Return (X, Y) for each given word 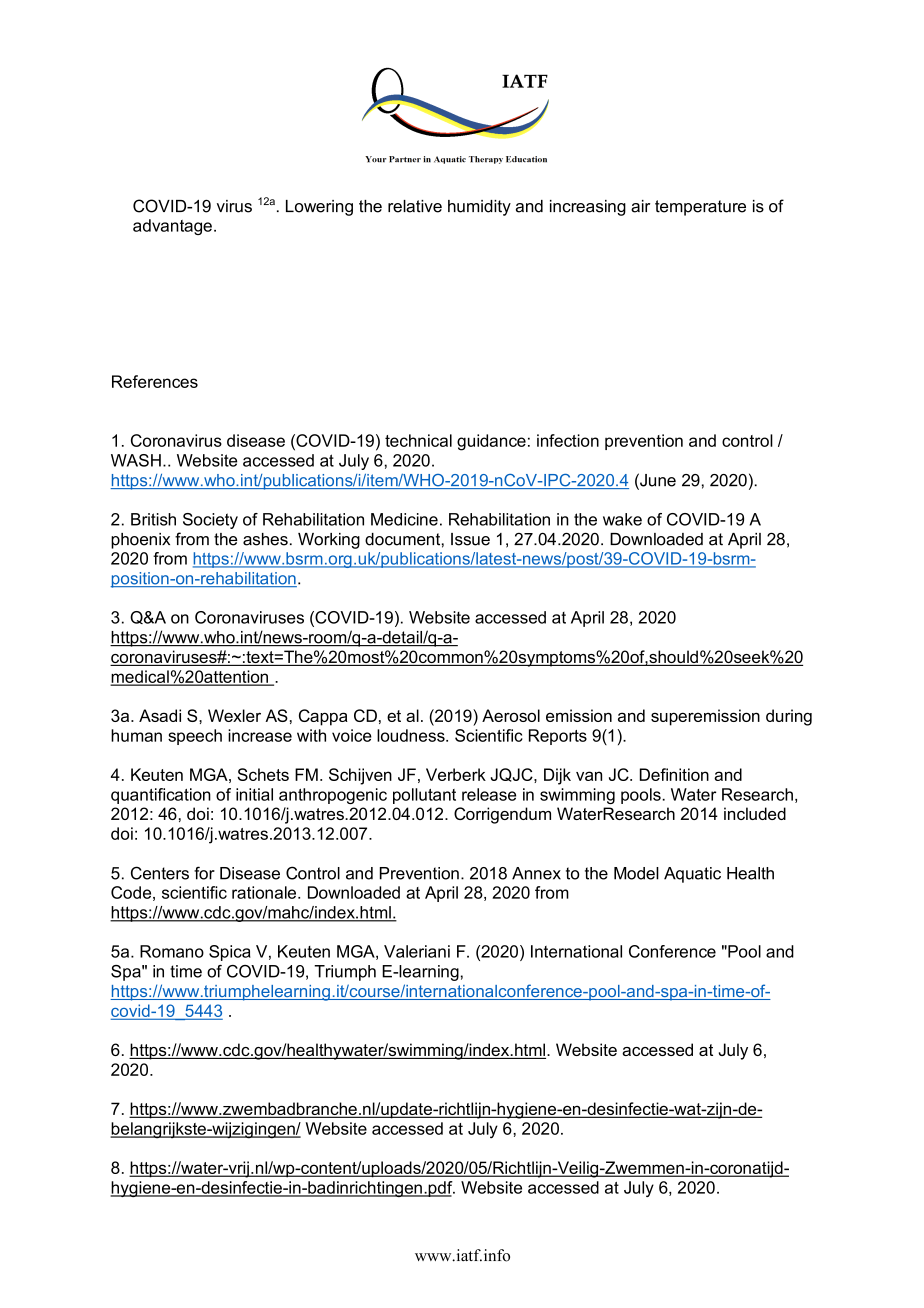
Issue (470, 539)
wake (622, 519)
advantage (172, 227)
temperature (700, 208)
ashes (265, 539)
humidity (479, 208)
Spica (230, 953)
